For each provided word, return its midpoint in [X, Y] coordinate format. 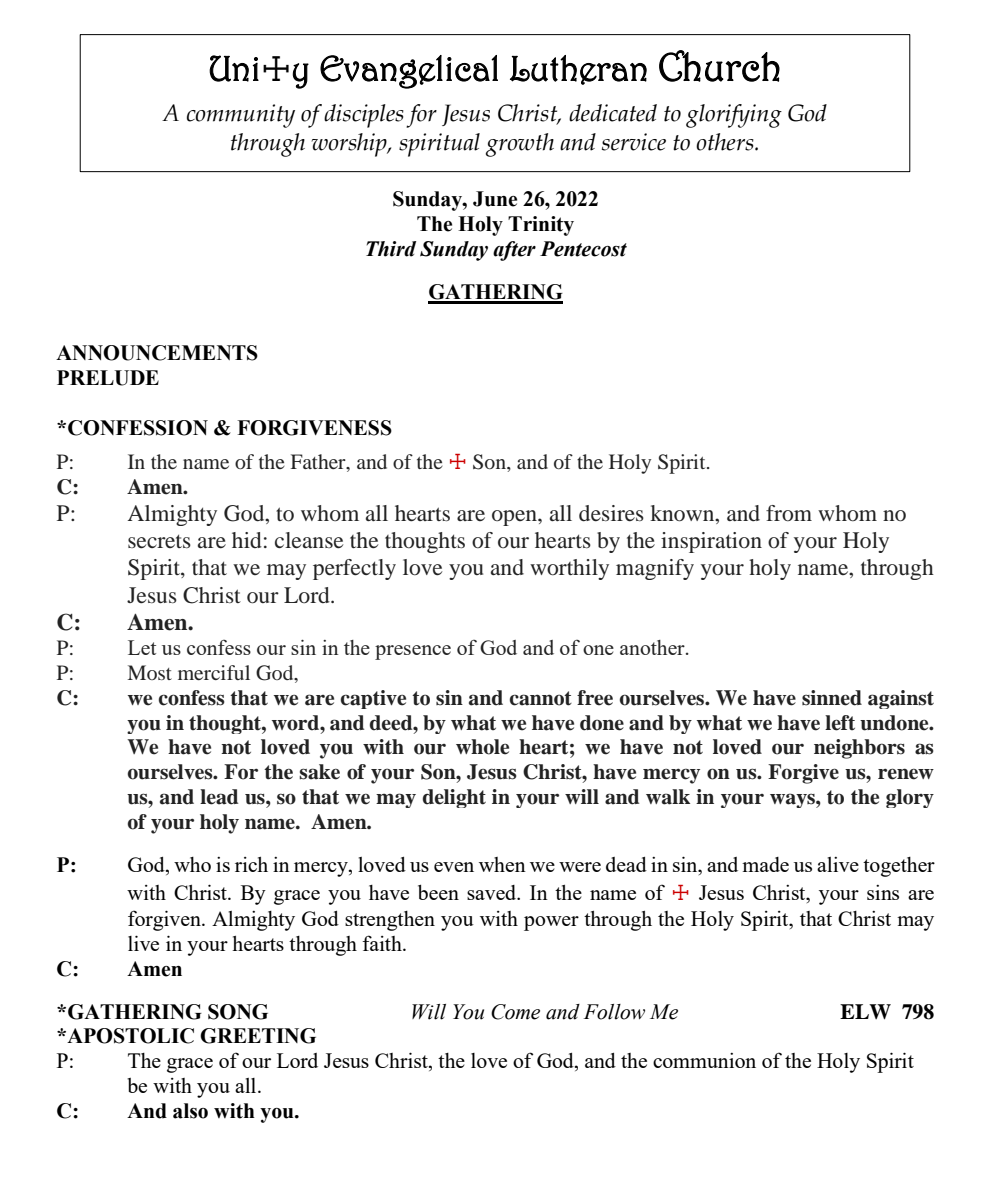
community [241, 116]
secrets [159, 541]
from [789, 513]
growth [520, 145]
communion [704, 1060]
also [190, 1111]
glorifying [734, 116]
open [515, 518]
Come [515, 1012]
